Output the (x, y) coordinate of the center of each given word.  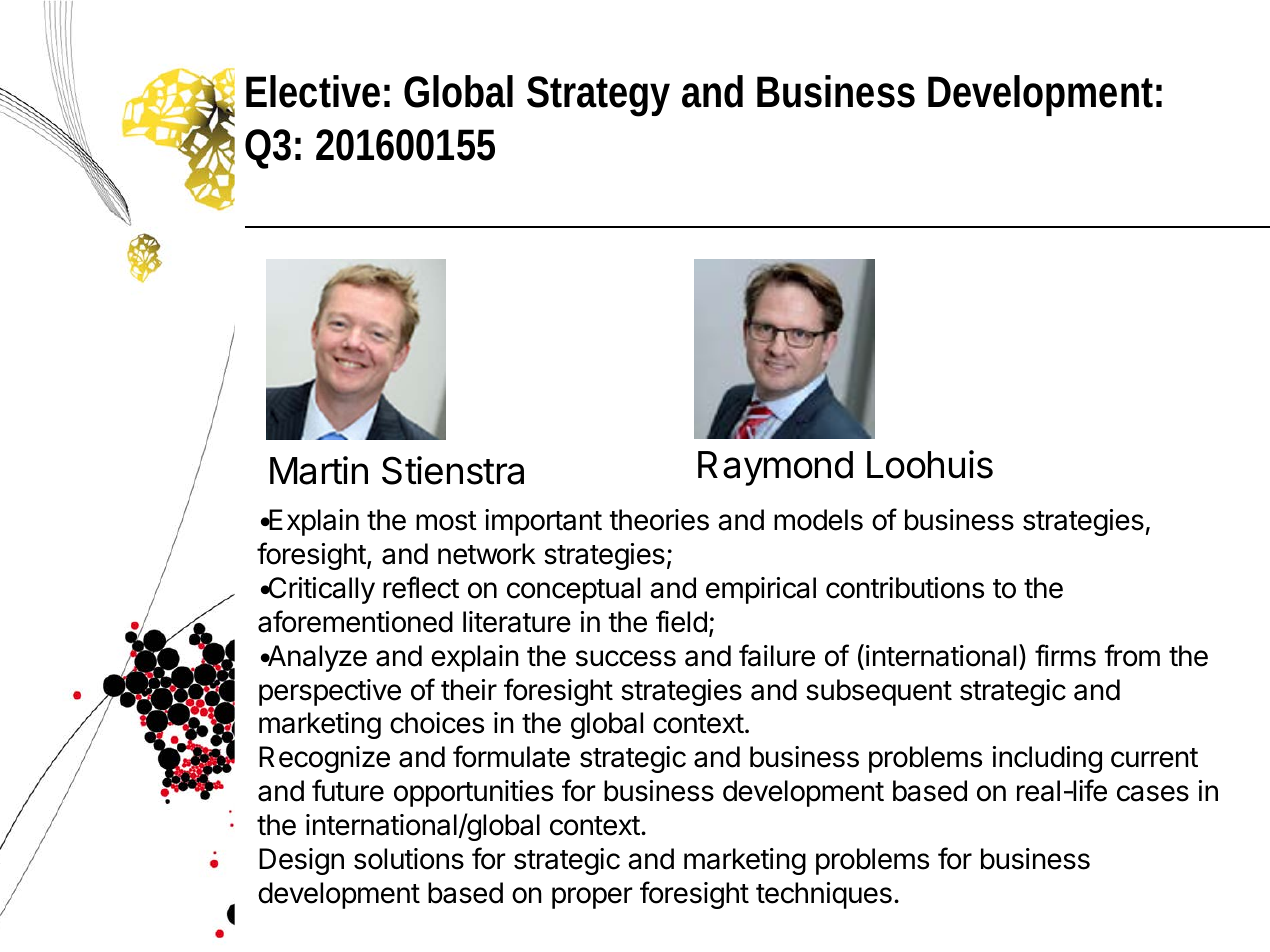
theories (659, 520)
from (1132, 655)
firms (1065, 655)
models (818, 520)
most (446, 521)
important (543, 522)
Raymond (775, 468)
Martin (319, 470)
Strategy (598, 96)
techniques (824, 895)
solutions (409, 859)
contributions (905, 588)
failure (777, 655)
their (469, 690)
